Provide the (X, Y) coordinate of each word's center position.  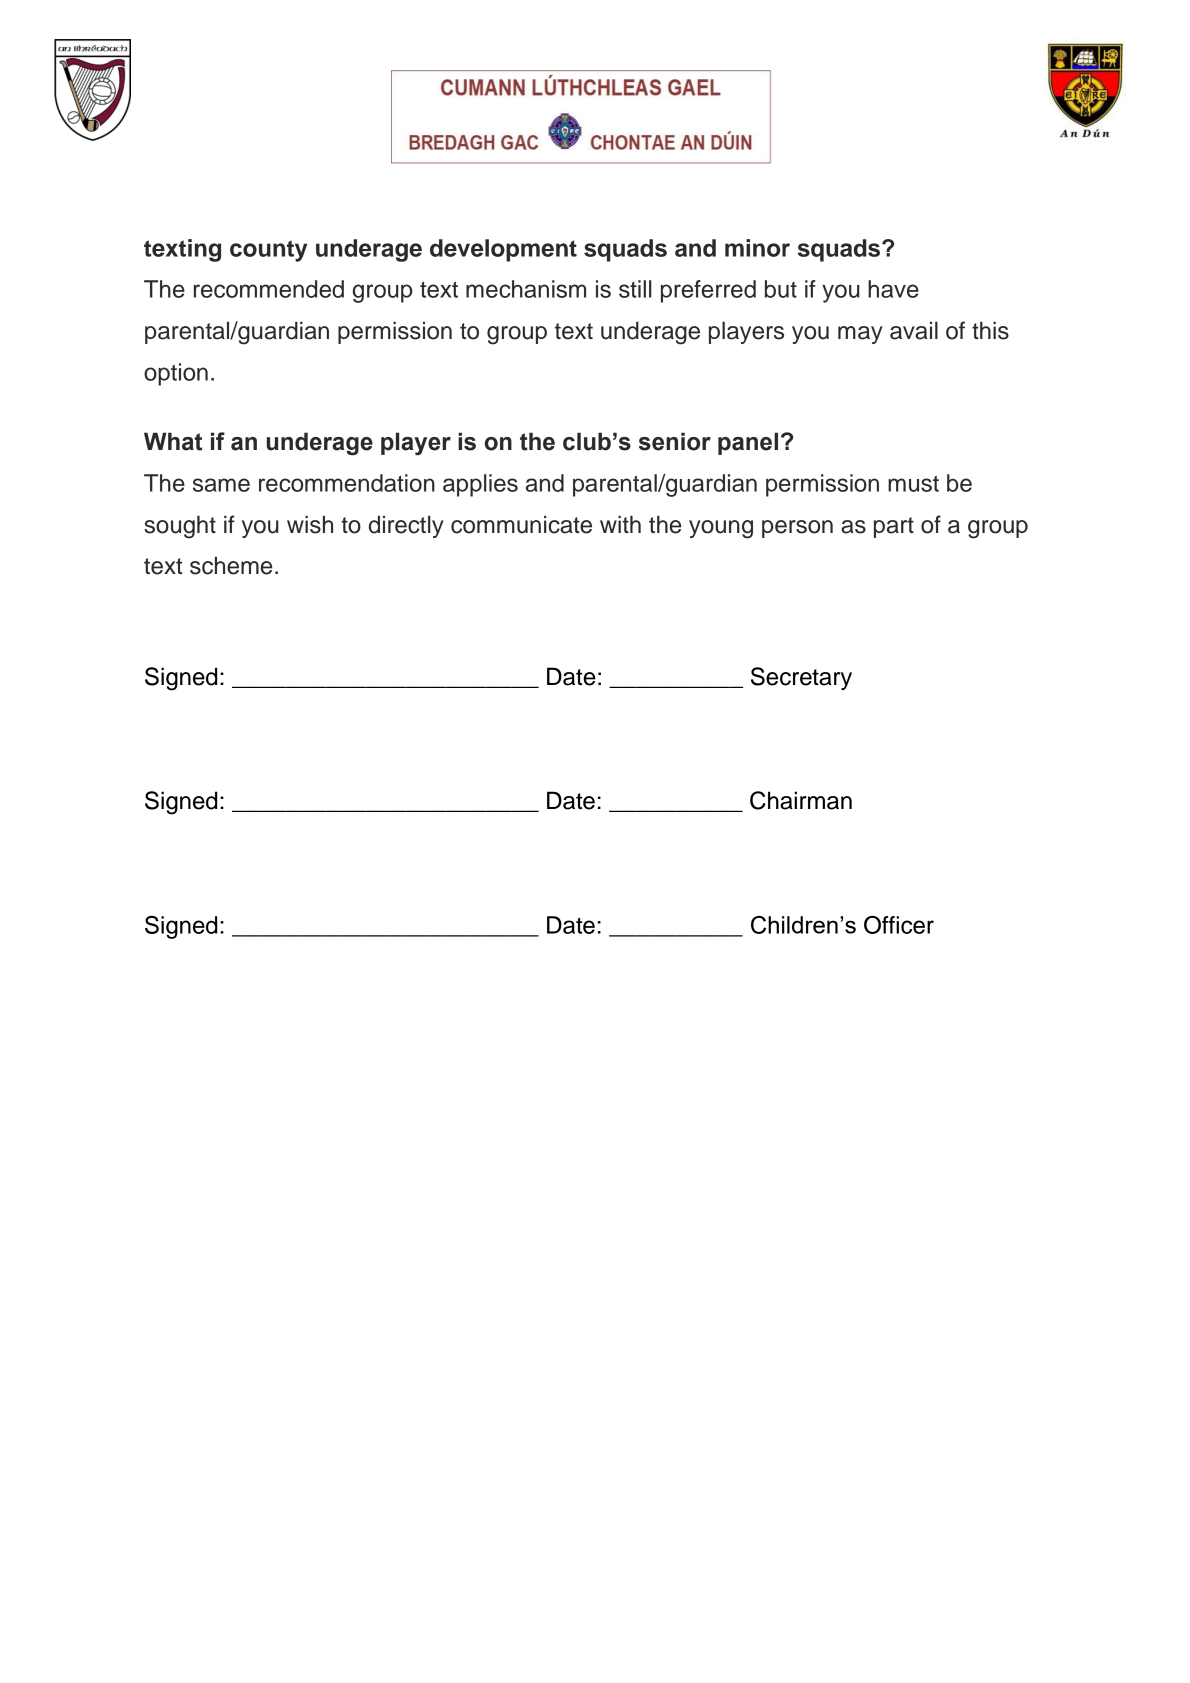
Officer (899, 925)
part (894, 527)
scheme (231, 565)
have (893, 289)
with (620, 524)
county (268, 251)
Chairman (801, 800)
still (635, 289)
